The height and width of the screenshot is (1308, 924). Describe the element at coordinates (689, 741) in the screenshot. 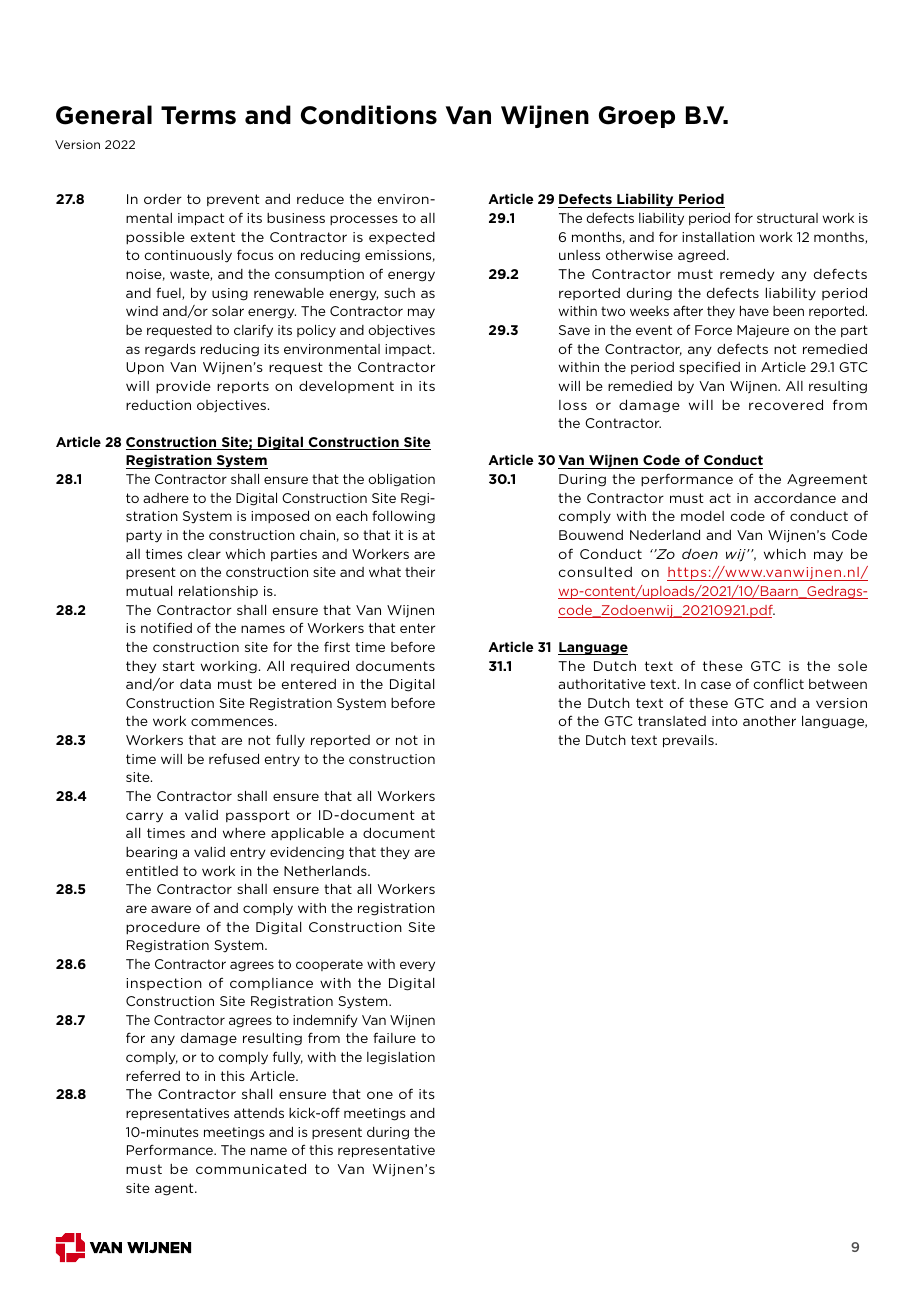

I see `prevails` at that location.
